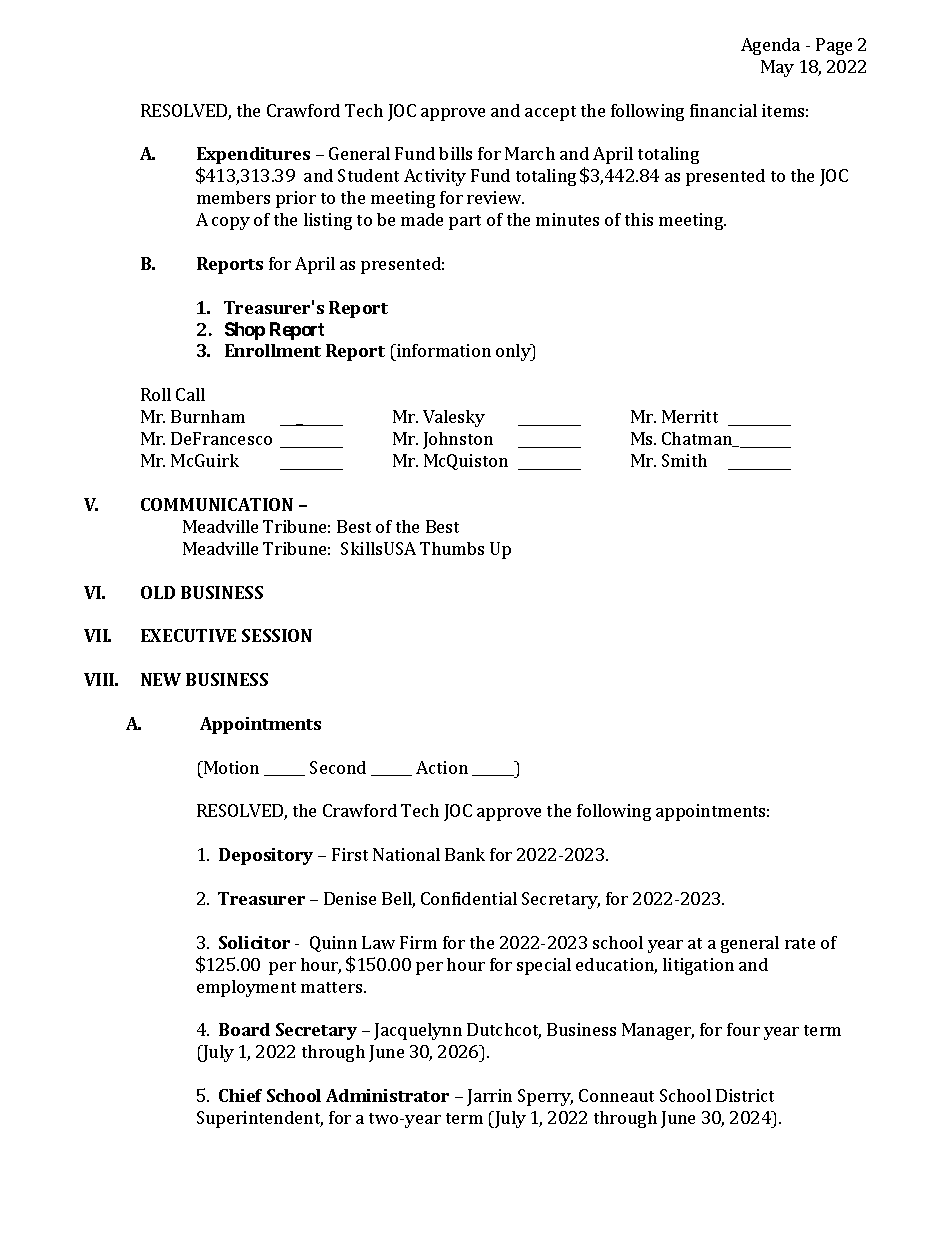  I want to click on accept, so click(550, 113).
